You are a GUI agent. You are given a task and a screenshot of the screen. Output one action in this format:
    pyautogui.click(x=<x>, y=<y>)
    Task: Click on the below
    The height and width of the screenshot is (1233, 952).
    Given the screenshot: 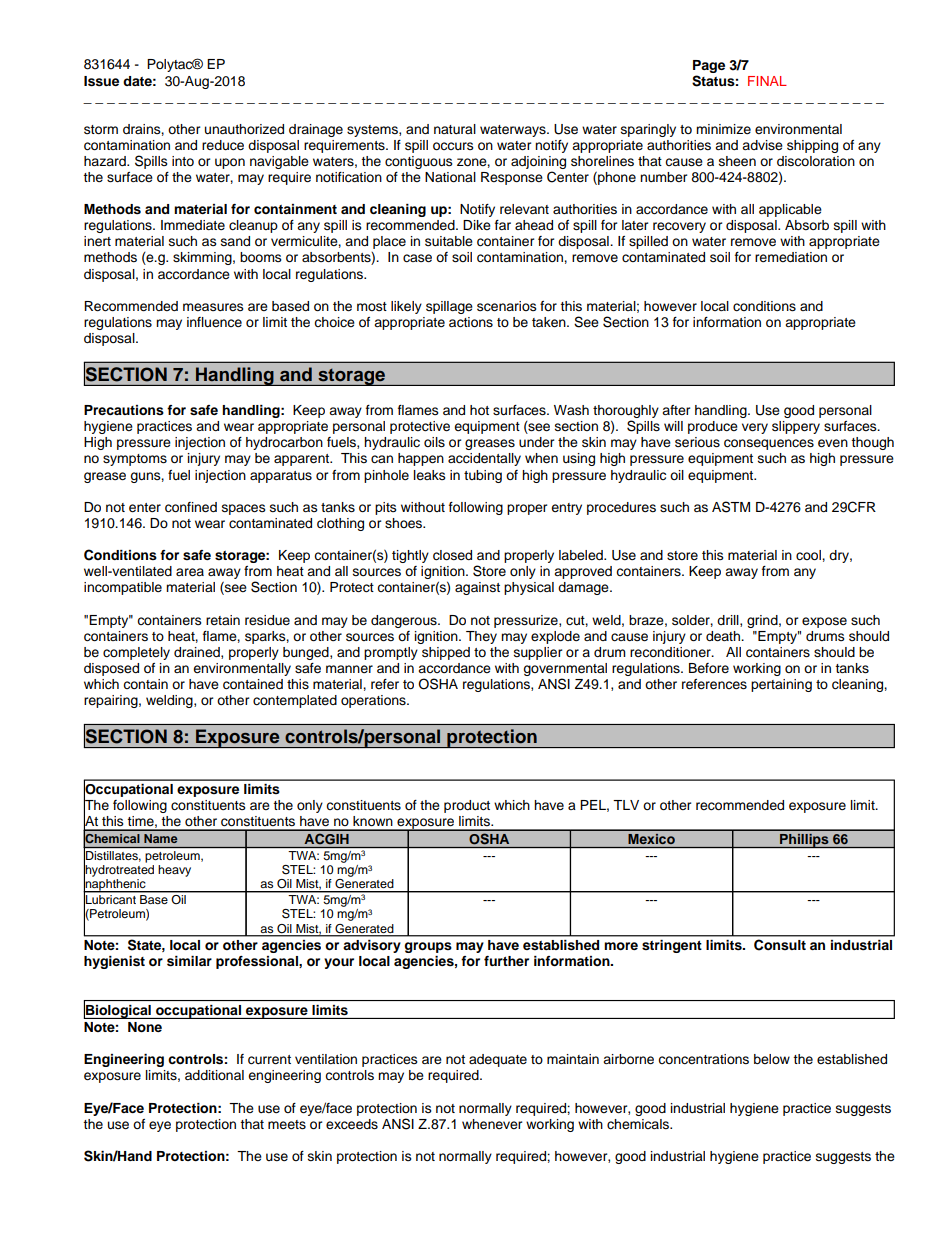 What is the action you would take?
    pyautogui.click(x=772, y=1059)
